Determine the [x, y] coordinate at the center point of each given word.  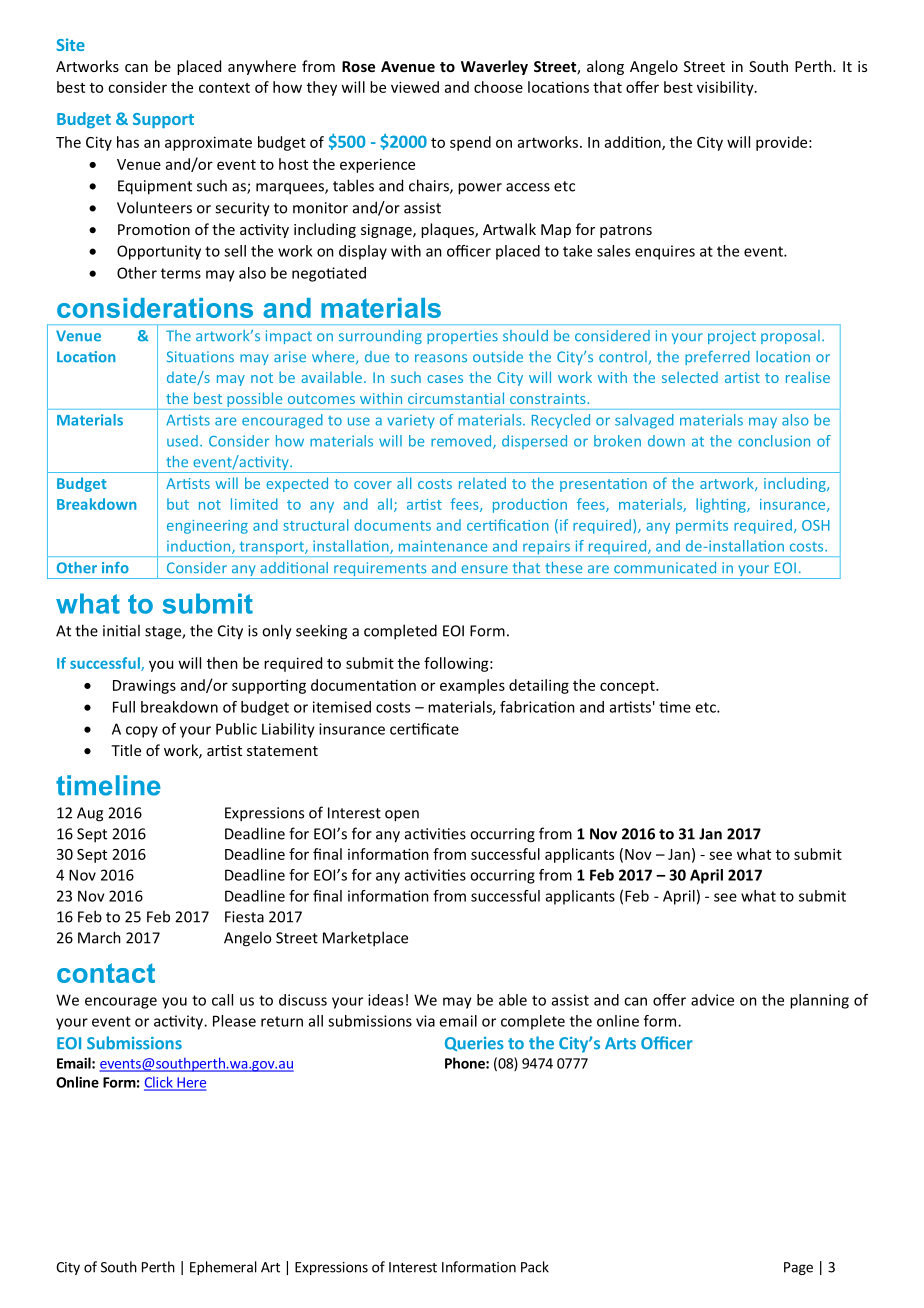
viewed [415, 87]
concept [628, 687]
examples [472, 686]
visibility [726, 88]
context [224, 88]
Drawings [144, 686]
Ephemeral [223, 1268]
